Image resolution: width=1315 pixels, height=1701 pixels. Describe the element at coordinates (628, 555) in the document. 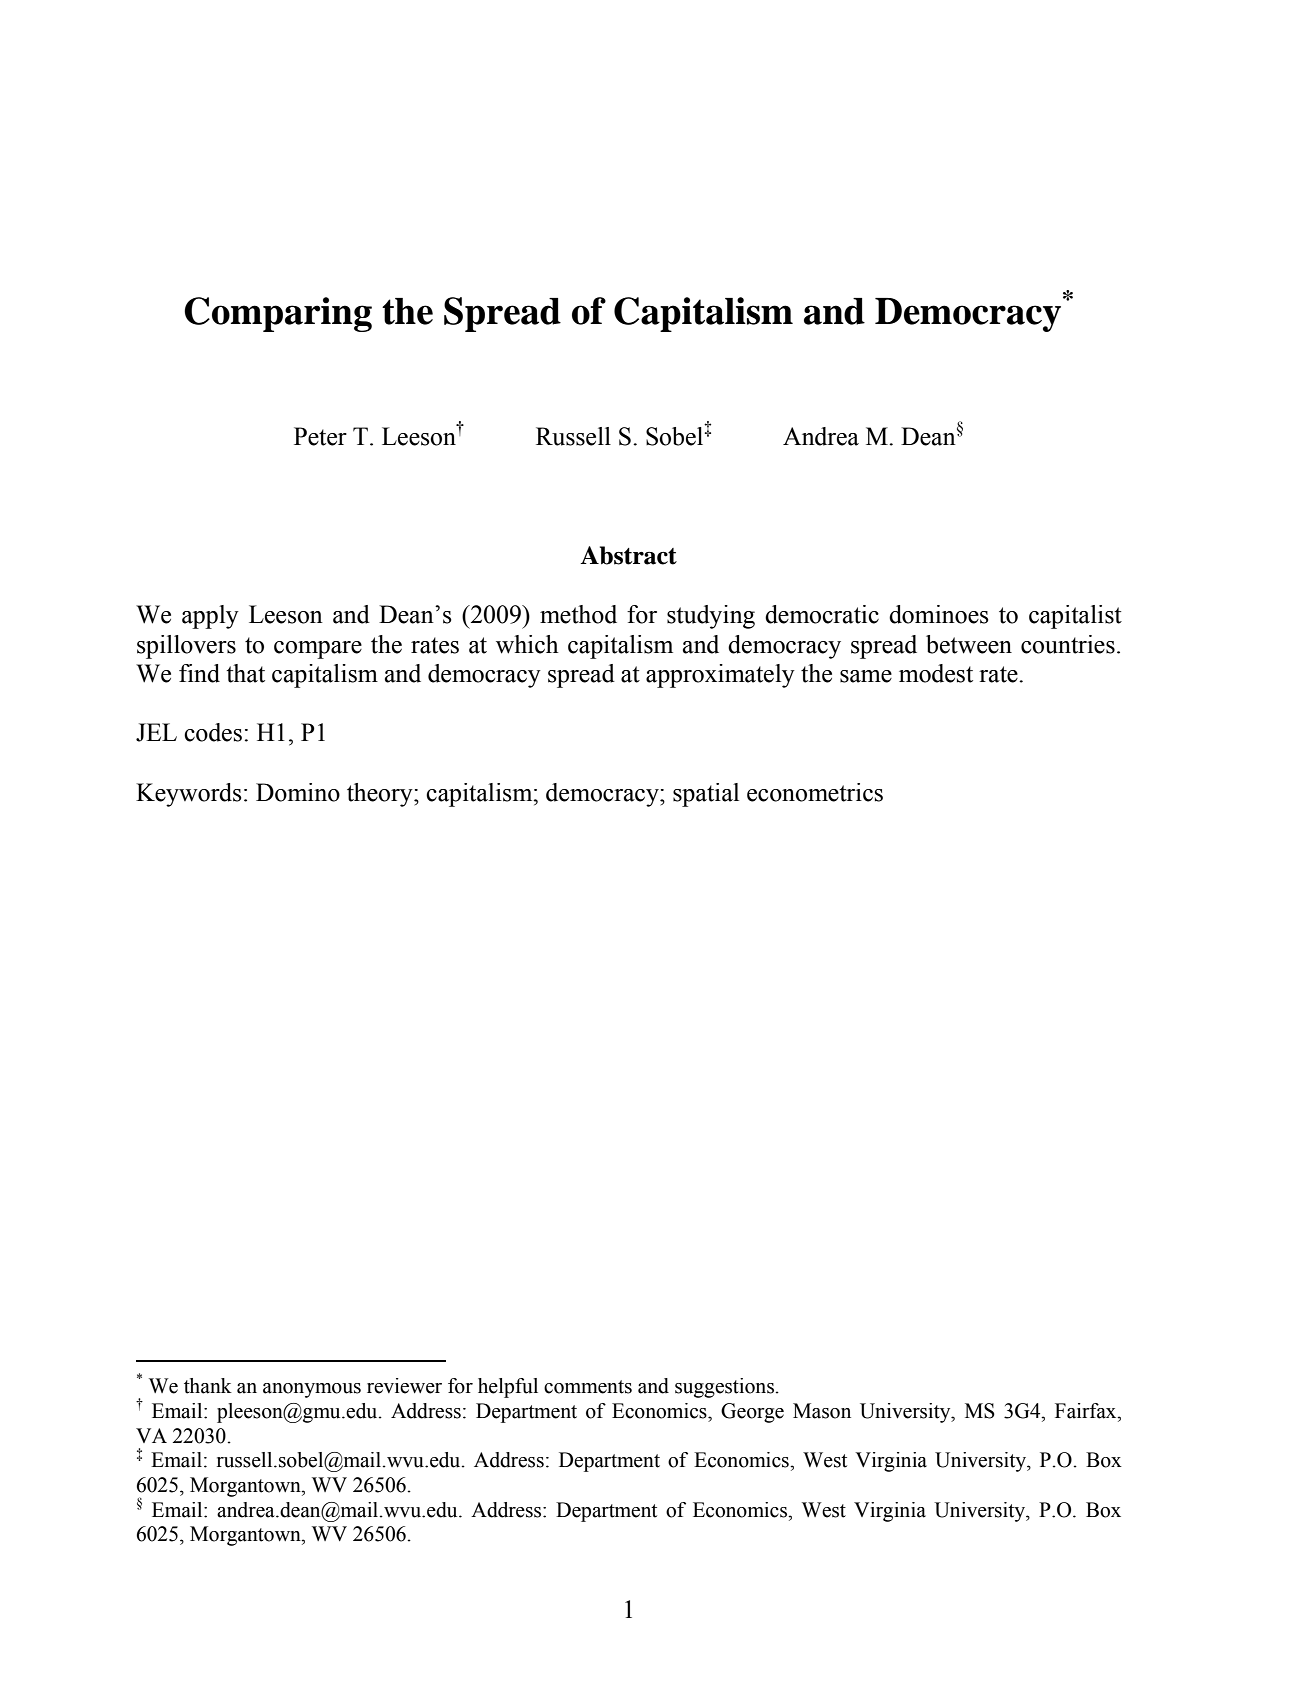

I see `Abstract` at that location.
